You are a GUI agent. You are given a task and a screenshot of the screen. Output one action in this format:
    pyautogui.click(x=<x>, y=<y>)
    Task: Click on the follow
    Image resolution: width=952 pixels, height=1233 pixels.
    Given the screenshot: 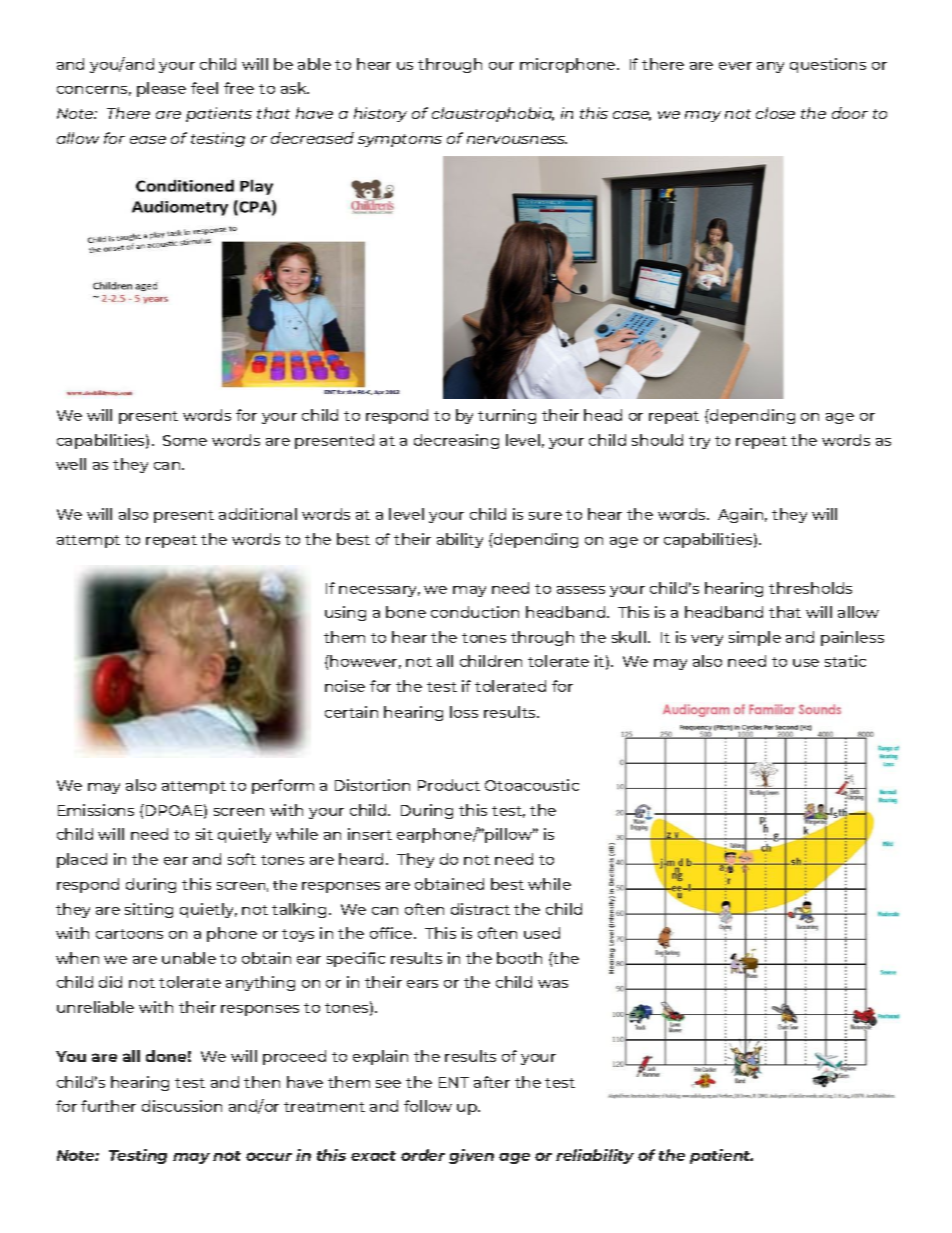 What is the action you would take?
    pyautogui.click(x=428, y=1106)
